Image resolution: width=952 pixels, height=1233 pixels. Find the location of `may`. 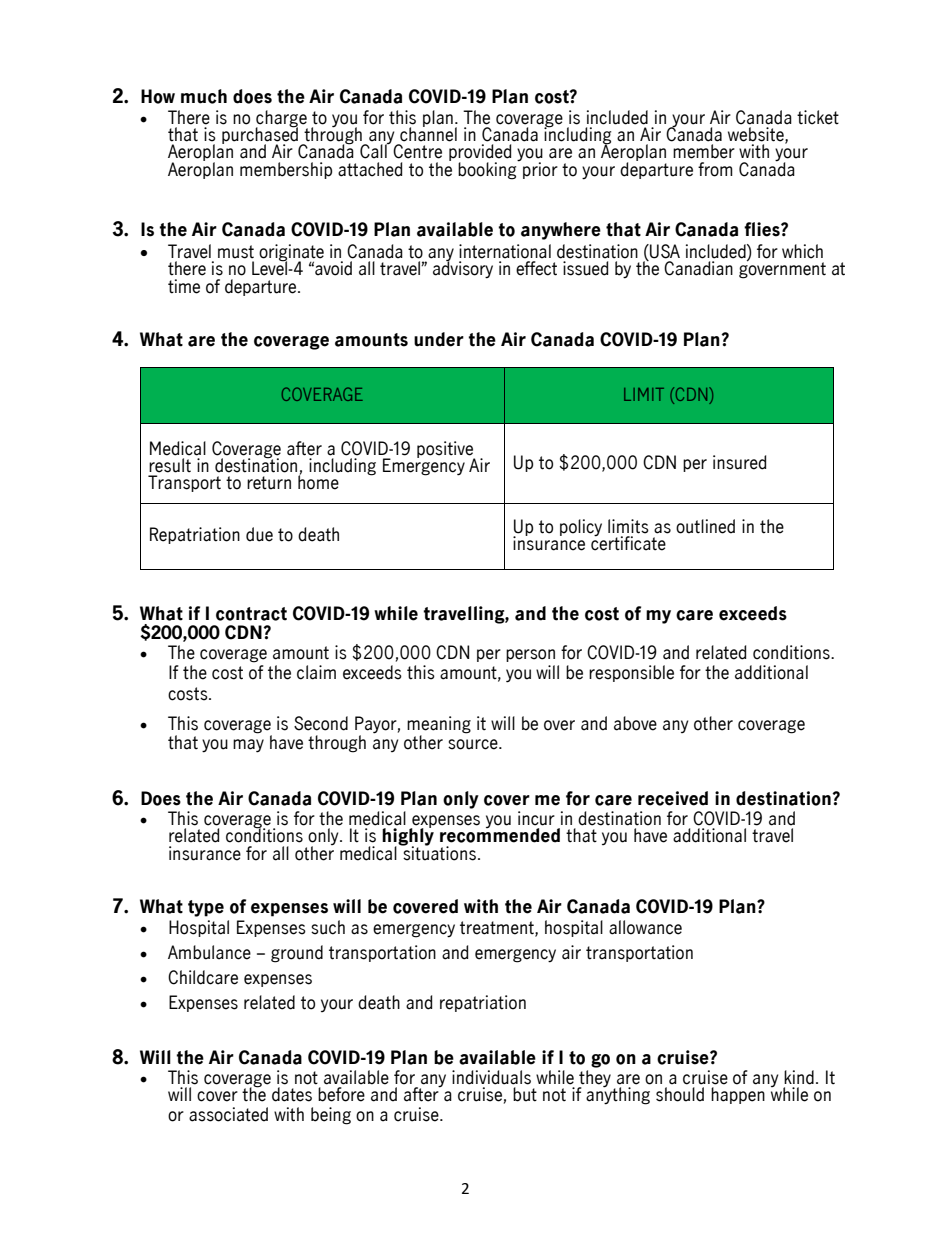

may is located at coordinates (248, 746).
